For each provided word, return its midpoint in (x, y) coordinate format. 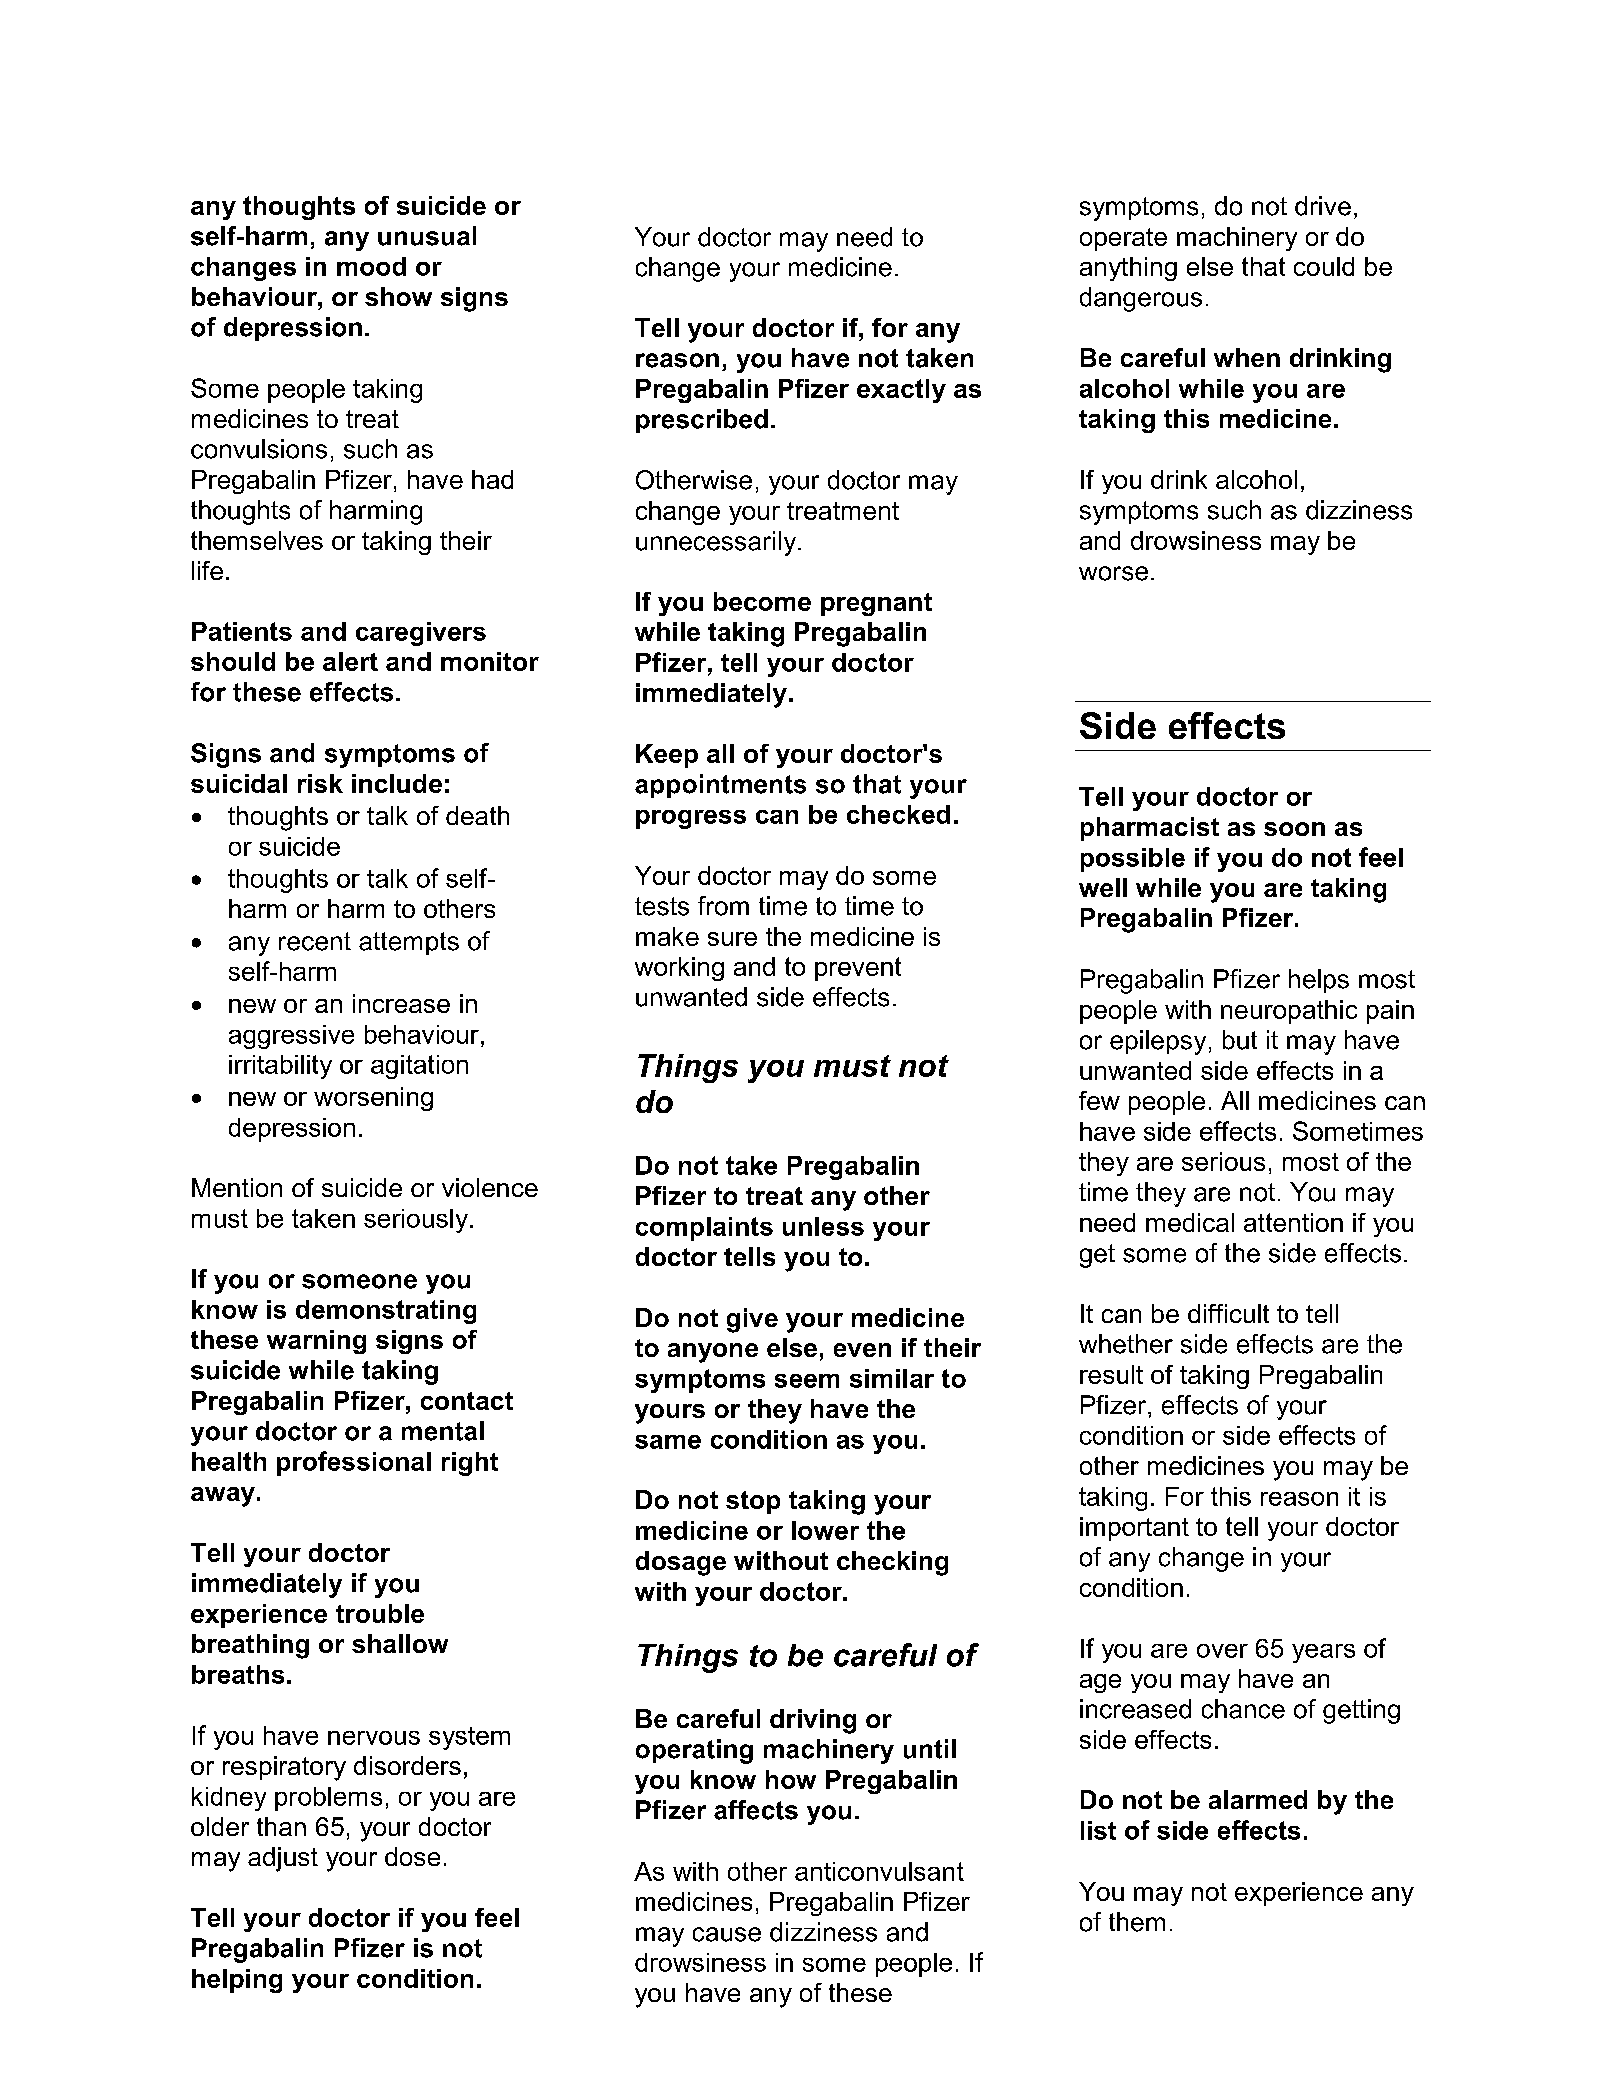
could (1324, 266)
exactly (901, 391)
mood (371, 266)
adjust (283, 1859)
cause (727, 1934)
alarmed (1258, 1799)
